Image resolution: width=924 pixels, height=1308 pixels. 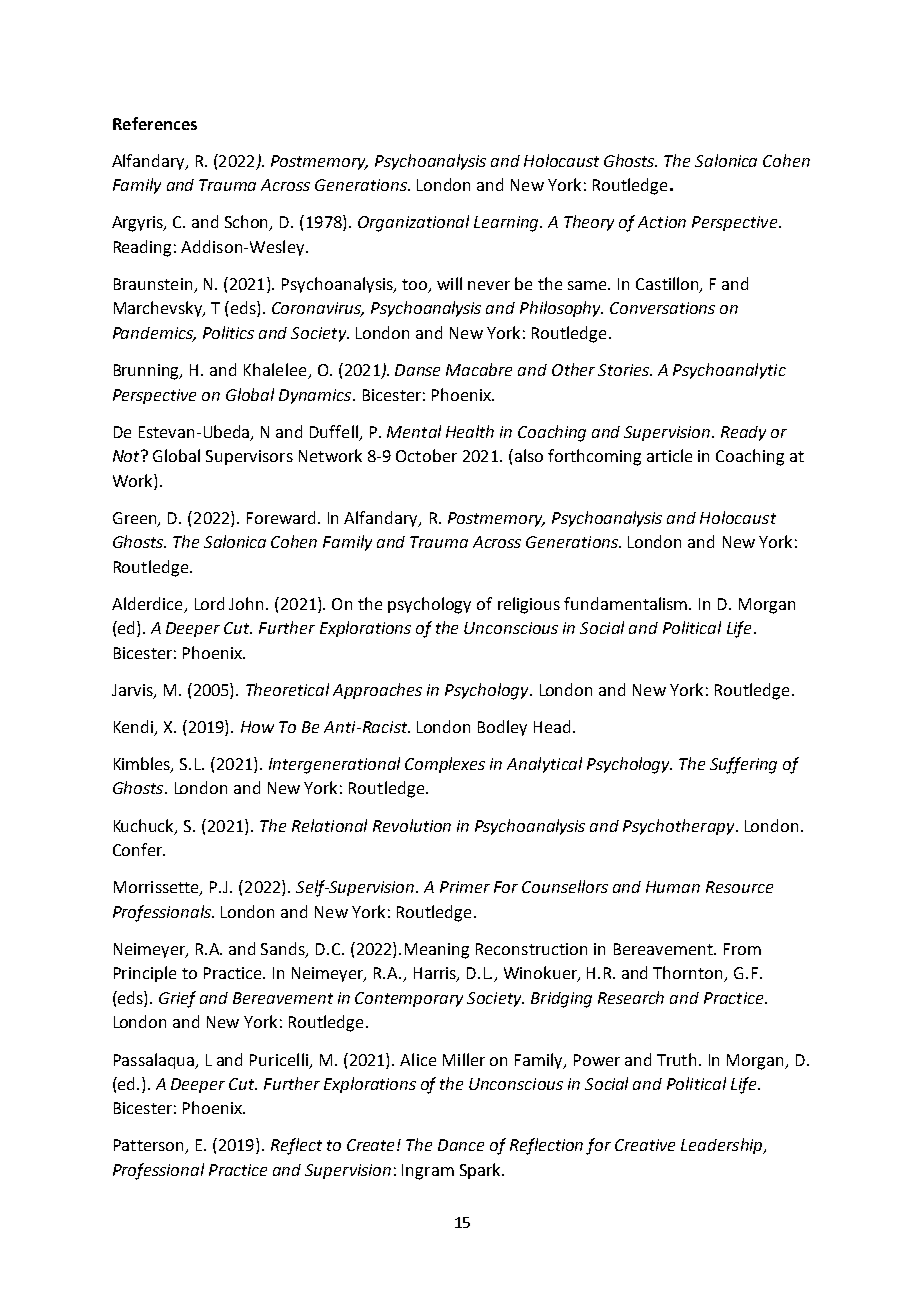 What do you see at coordinates (150, 1146) in the screenshot?
I see `Patterson` at bounding box center [150, 1146].
